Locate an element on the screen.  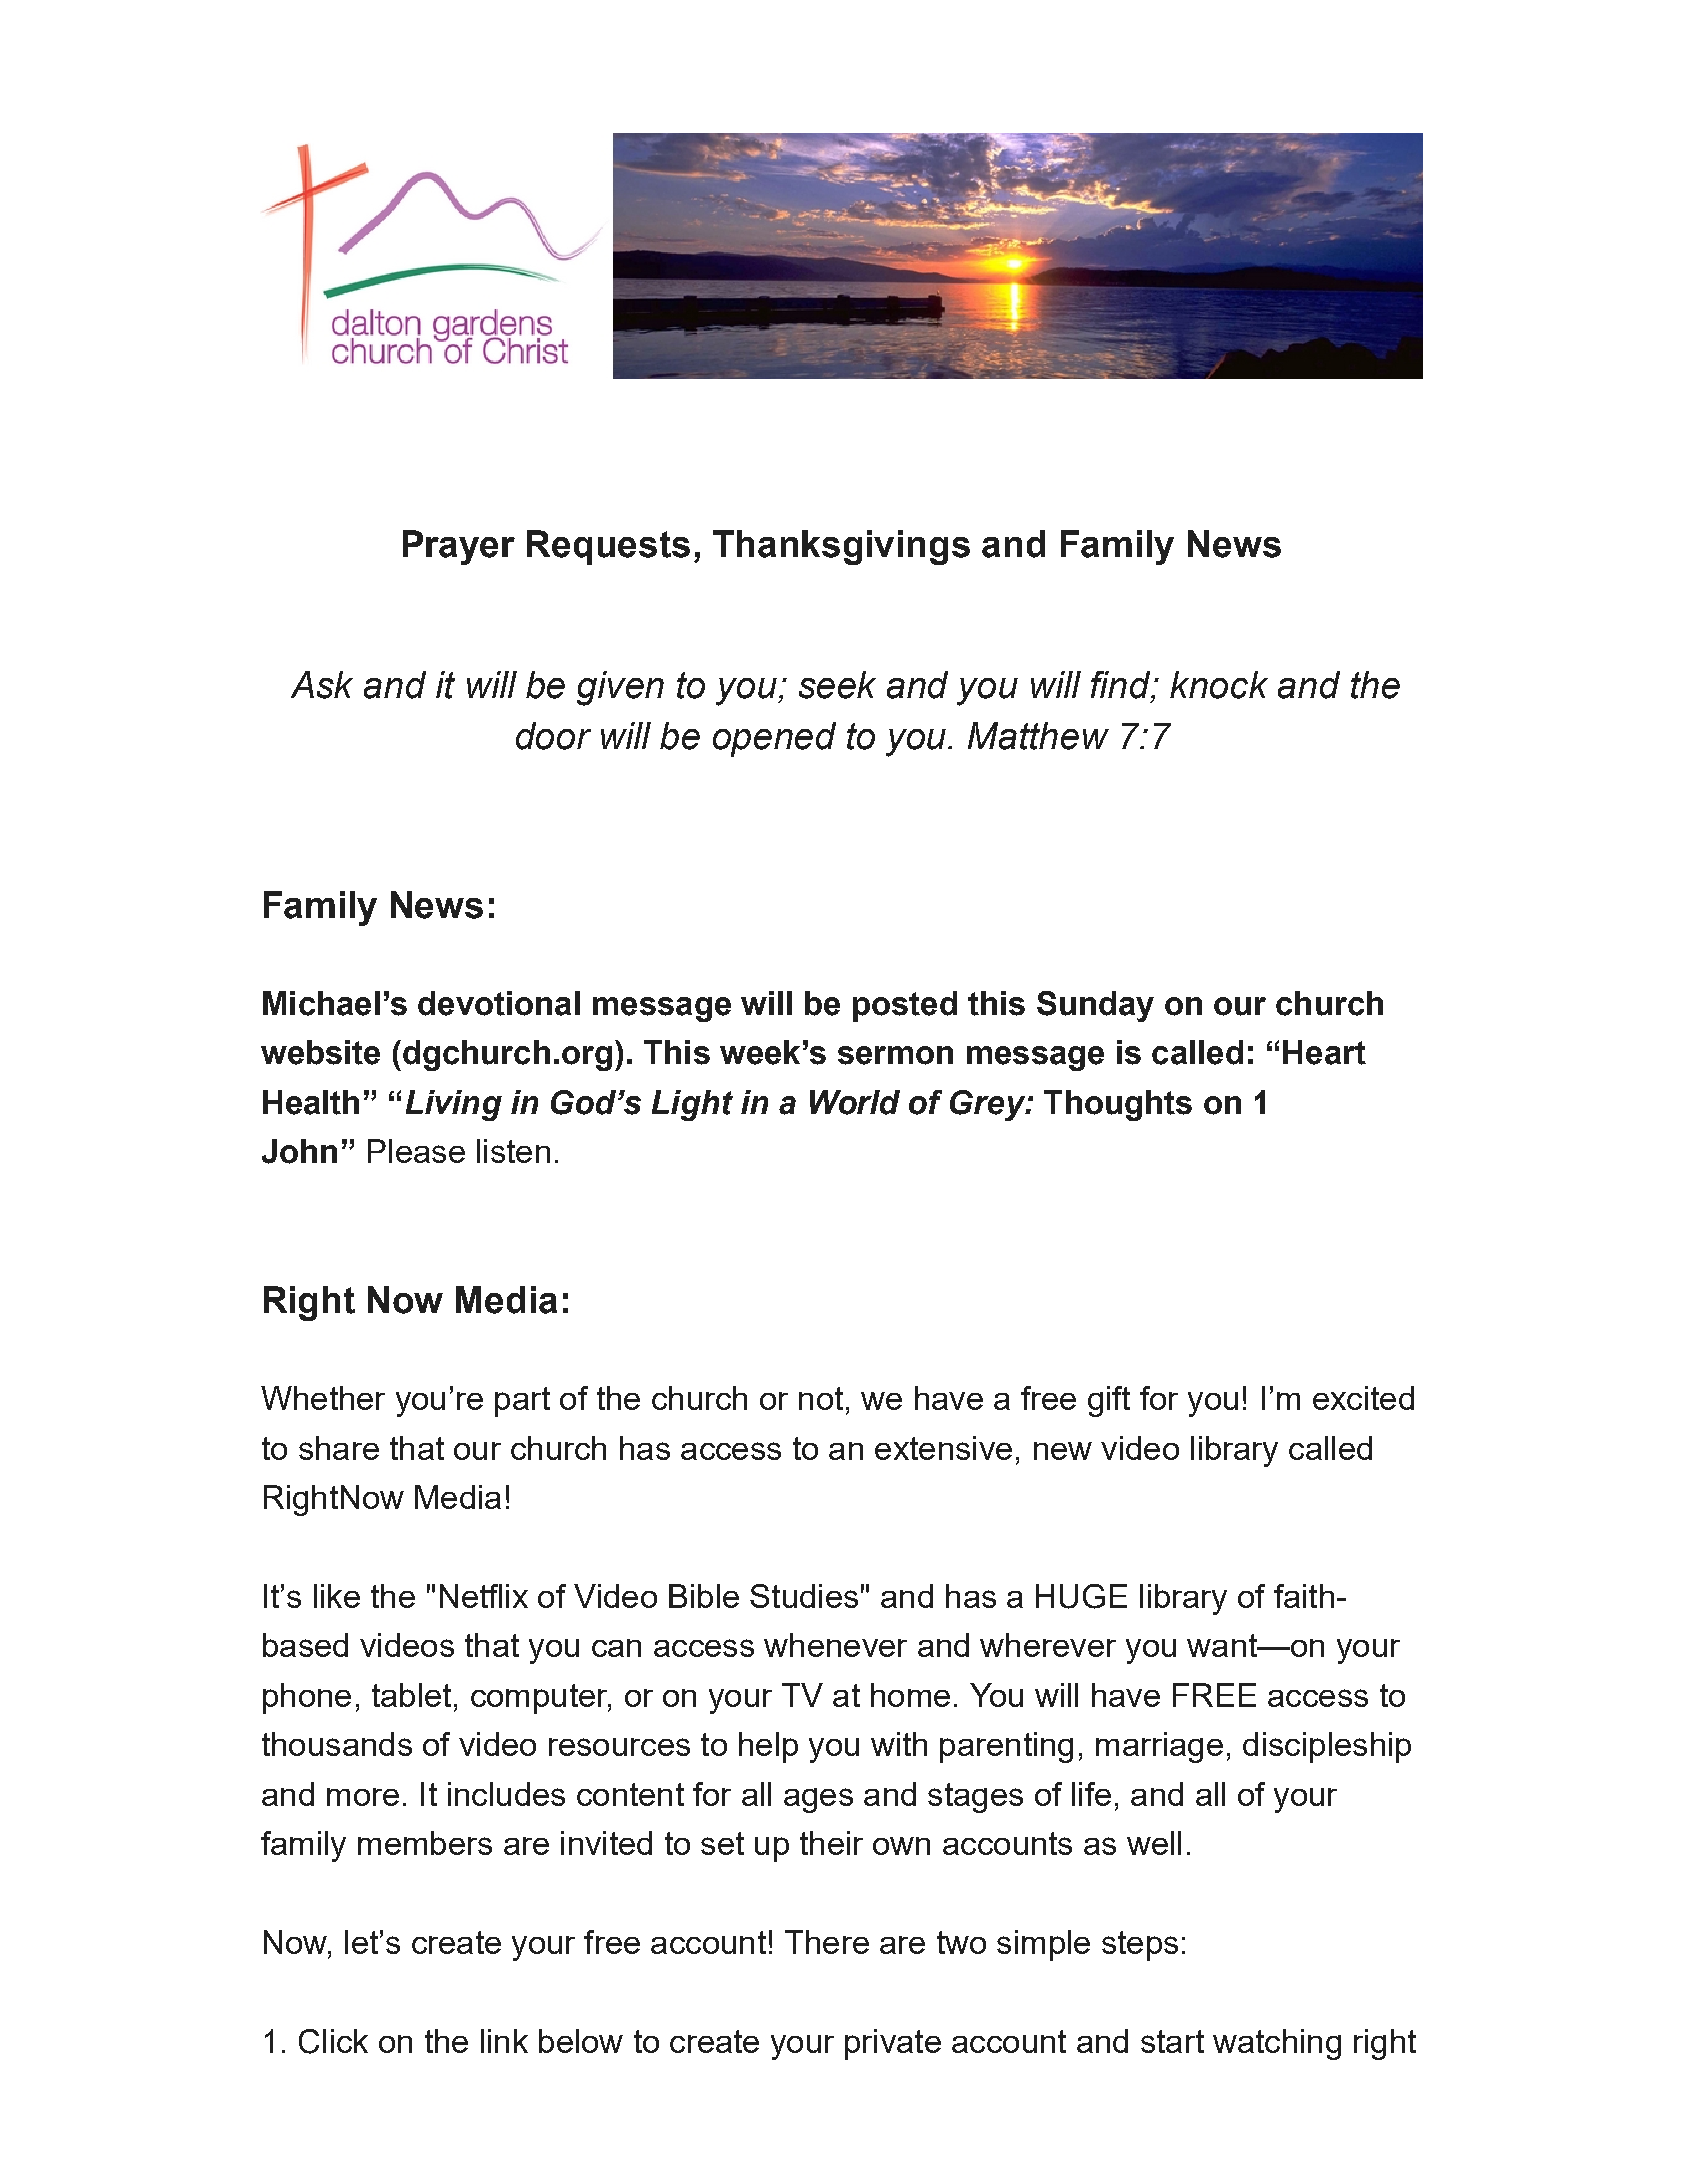
Please is located at coordinates (416, 1151).
